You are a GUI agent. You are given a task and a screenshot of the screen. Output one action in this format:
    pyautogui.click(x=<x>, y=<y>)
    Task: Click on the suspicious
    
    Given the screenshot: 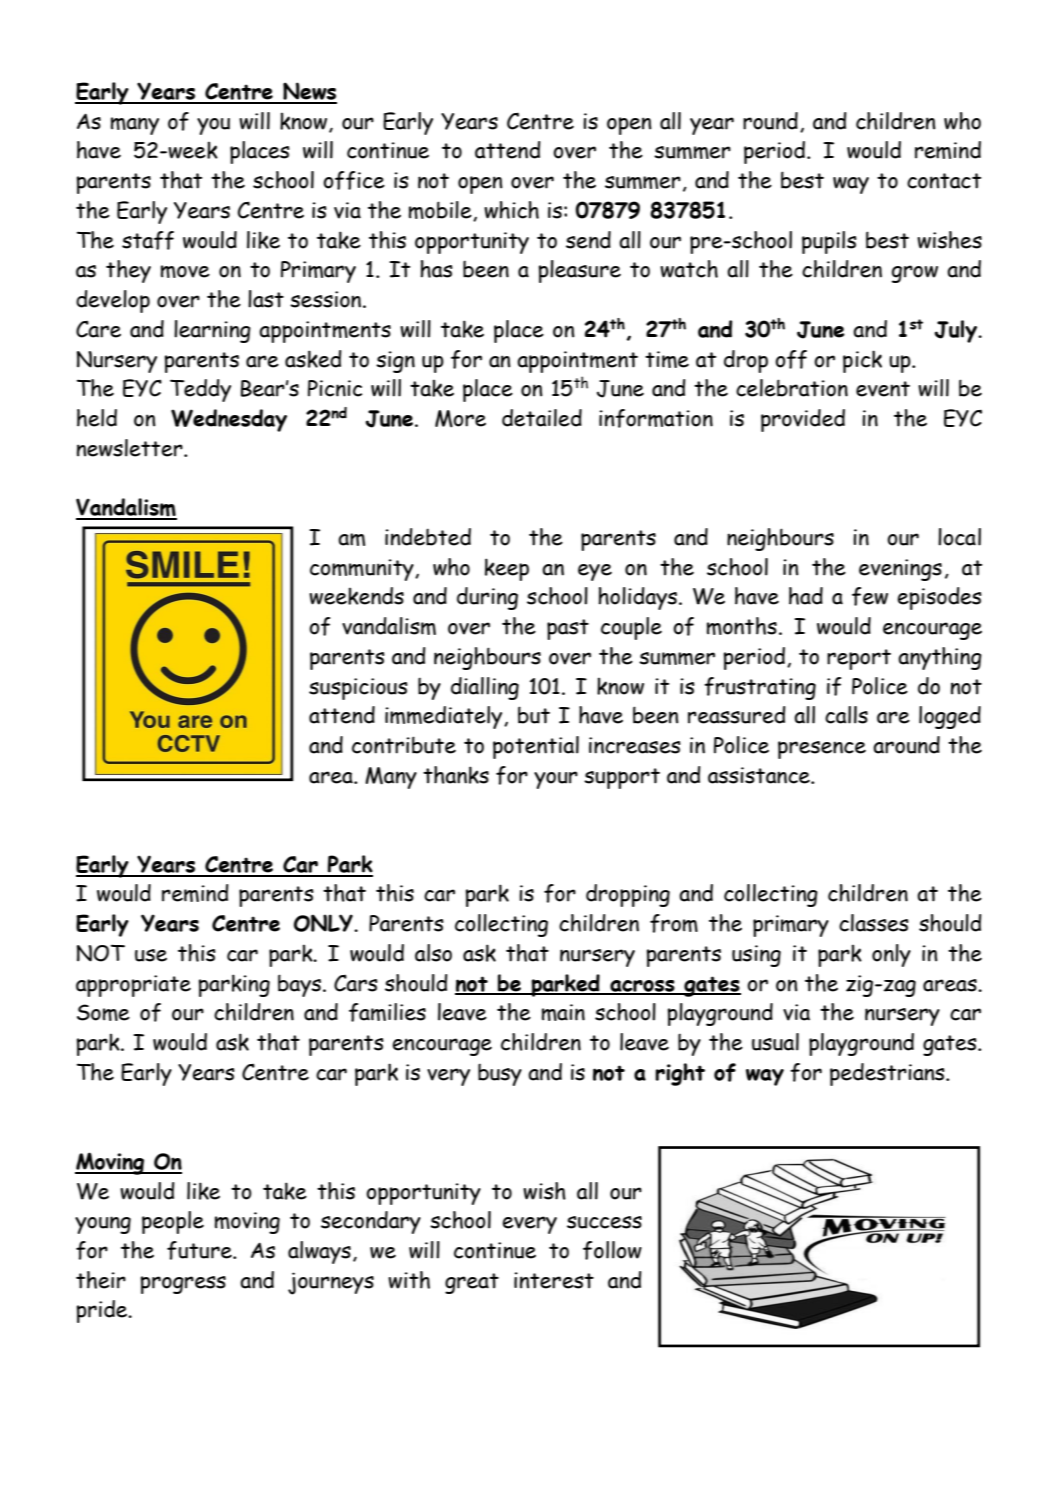 What is the action you would take?
    pyautogui.click(x=358, y=689)
